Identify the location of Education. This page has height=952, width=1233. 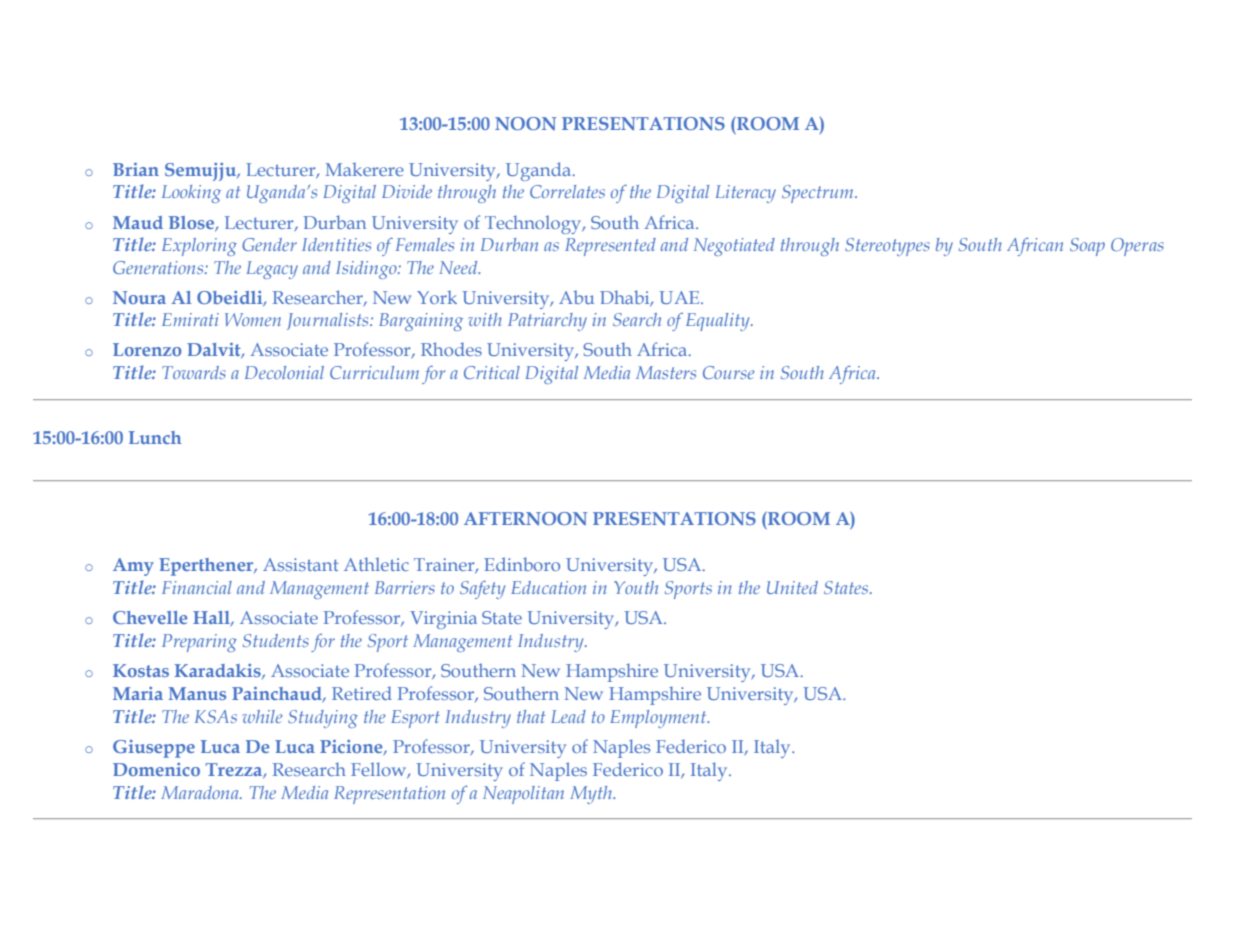
(548, 587).
